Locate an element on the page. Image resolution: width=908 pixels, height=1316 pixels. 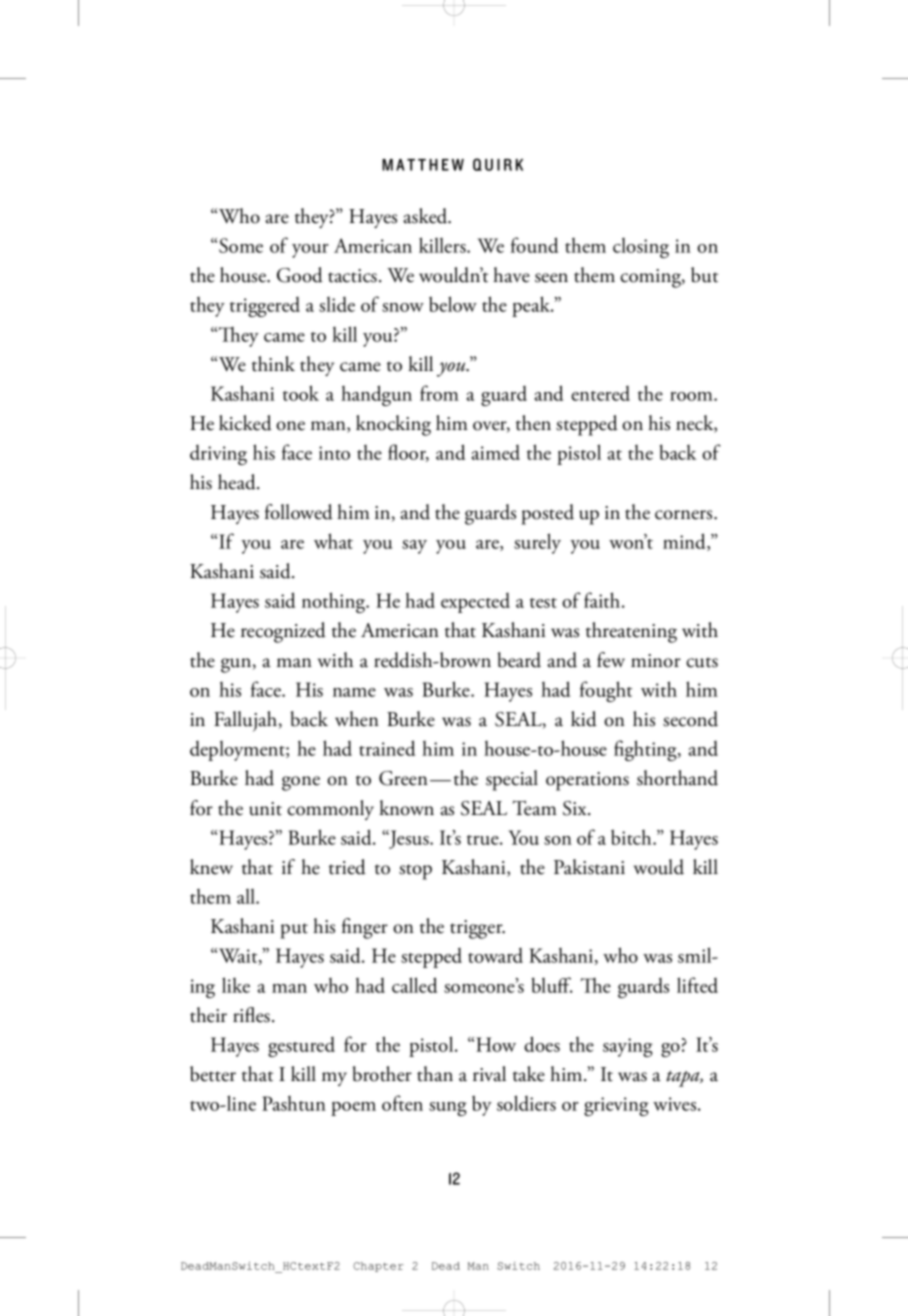
sung is located at coordinates (448, 1109).
